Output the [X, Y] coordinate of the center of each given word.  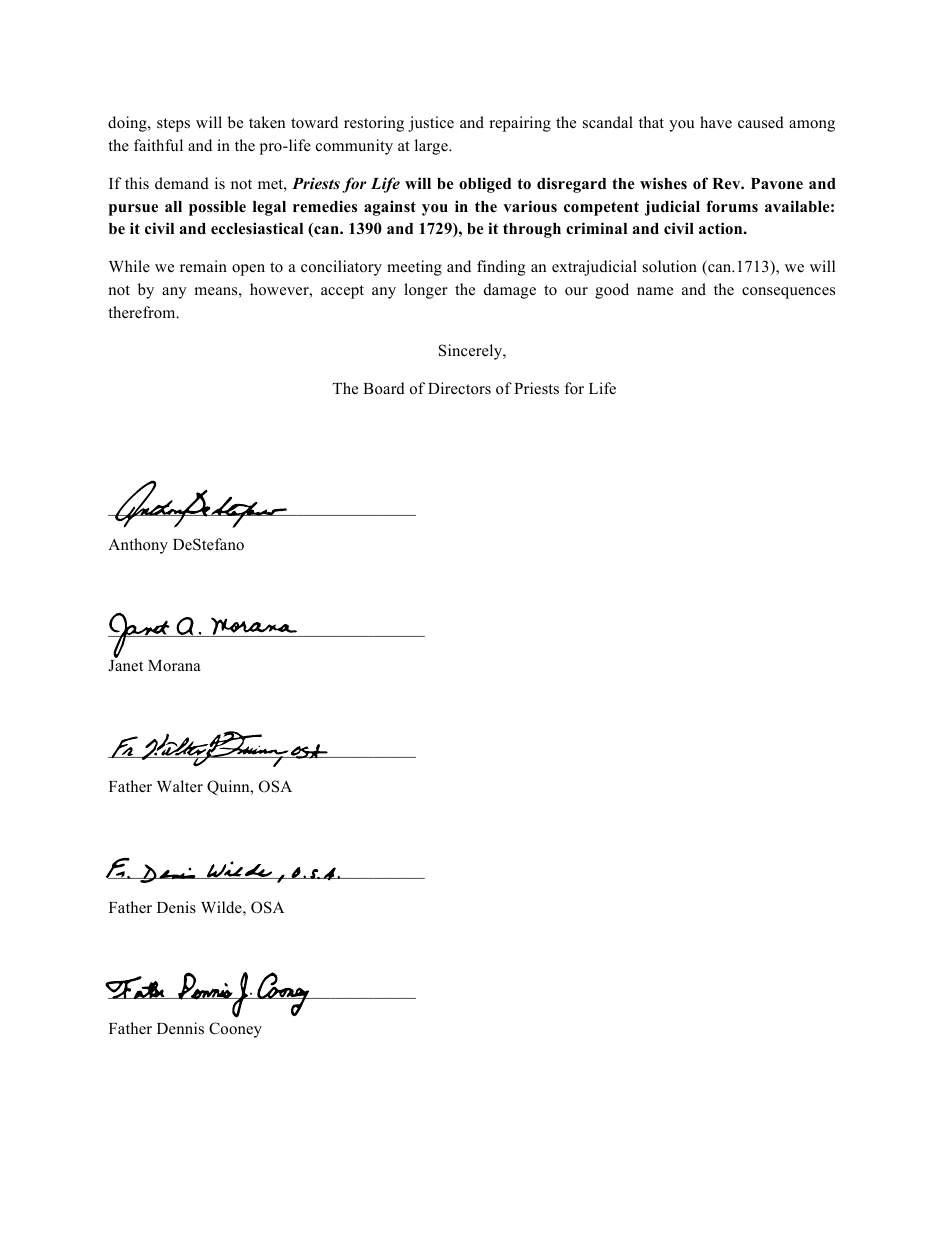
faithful [158, 145]
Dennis [180, 1028]
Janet [125, 666]
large [432, 147]
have [716, 122]
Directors [459, 388]
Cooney [235, 1030]
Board [384, 388]
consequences [788, 293]
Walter [180, 786]
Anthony [138, 546]
